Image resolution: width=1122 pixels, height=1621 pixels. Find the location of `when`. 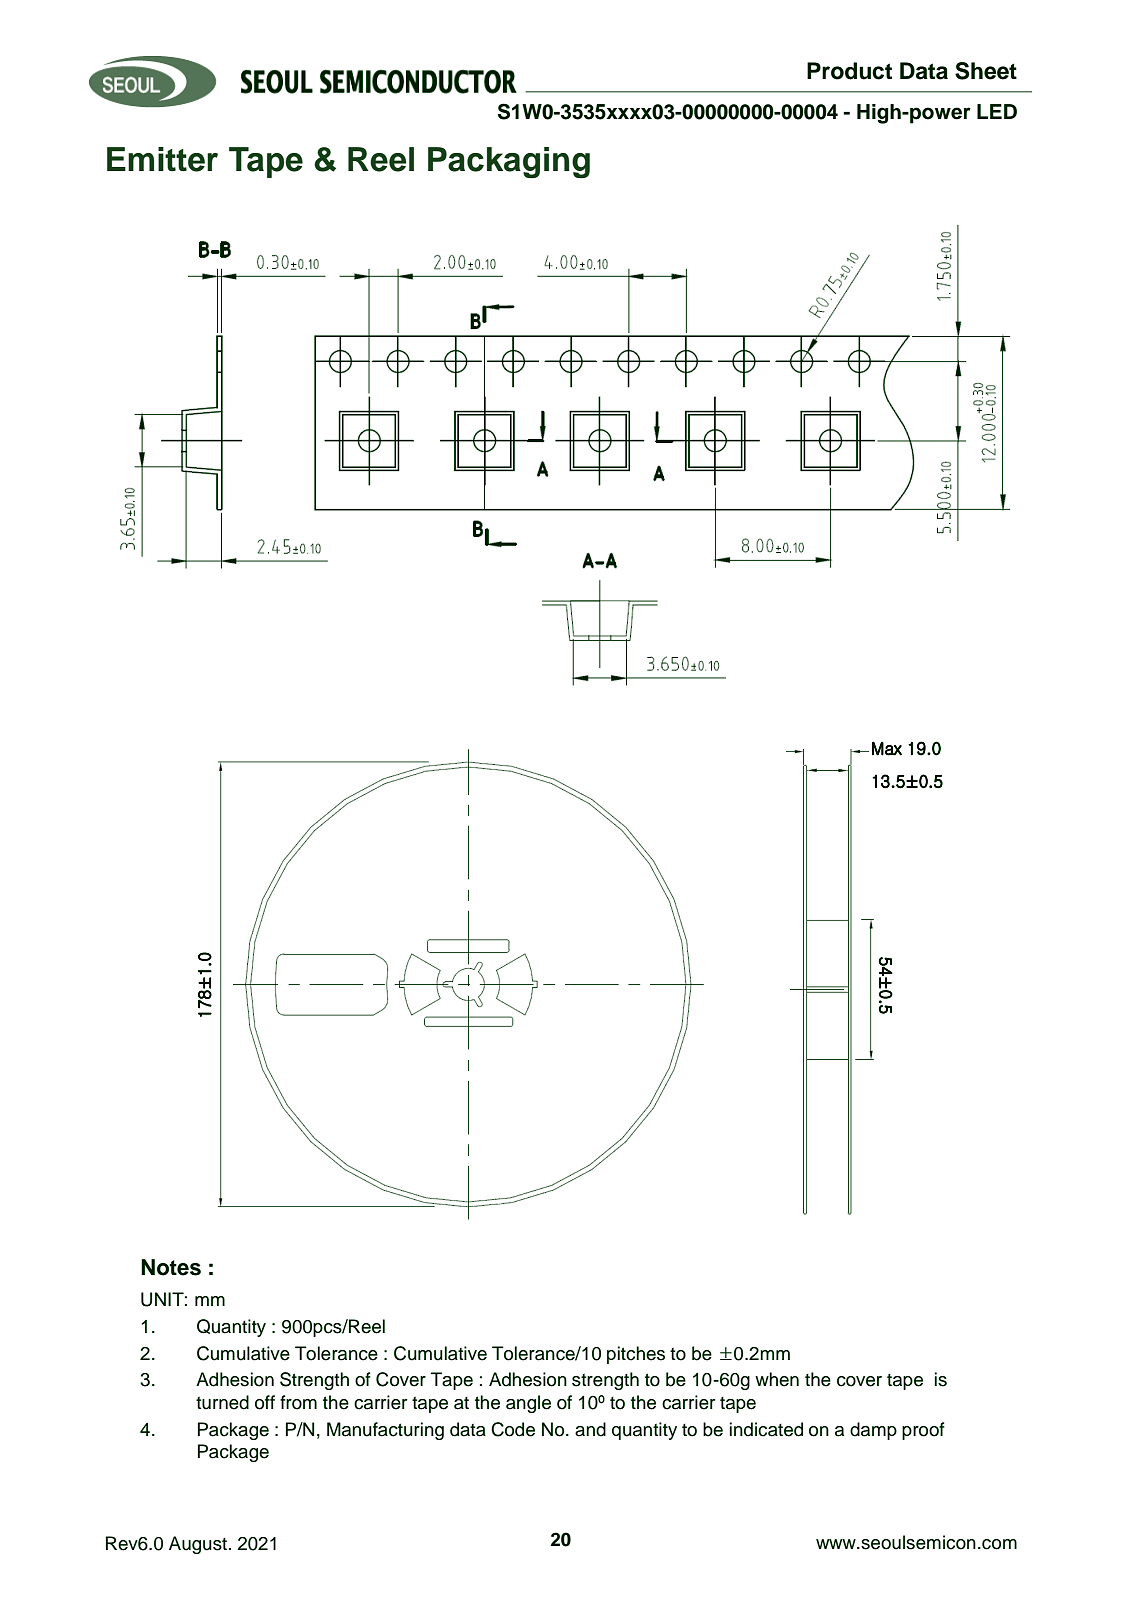

when is located at coordinates (777, 1379).
